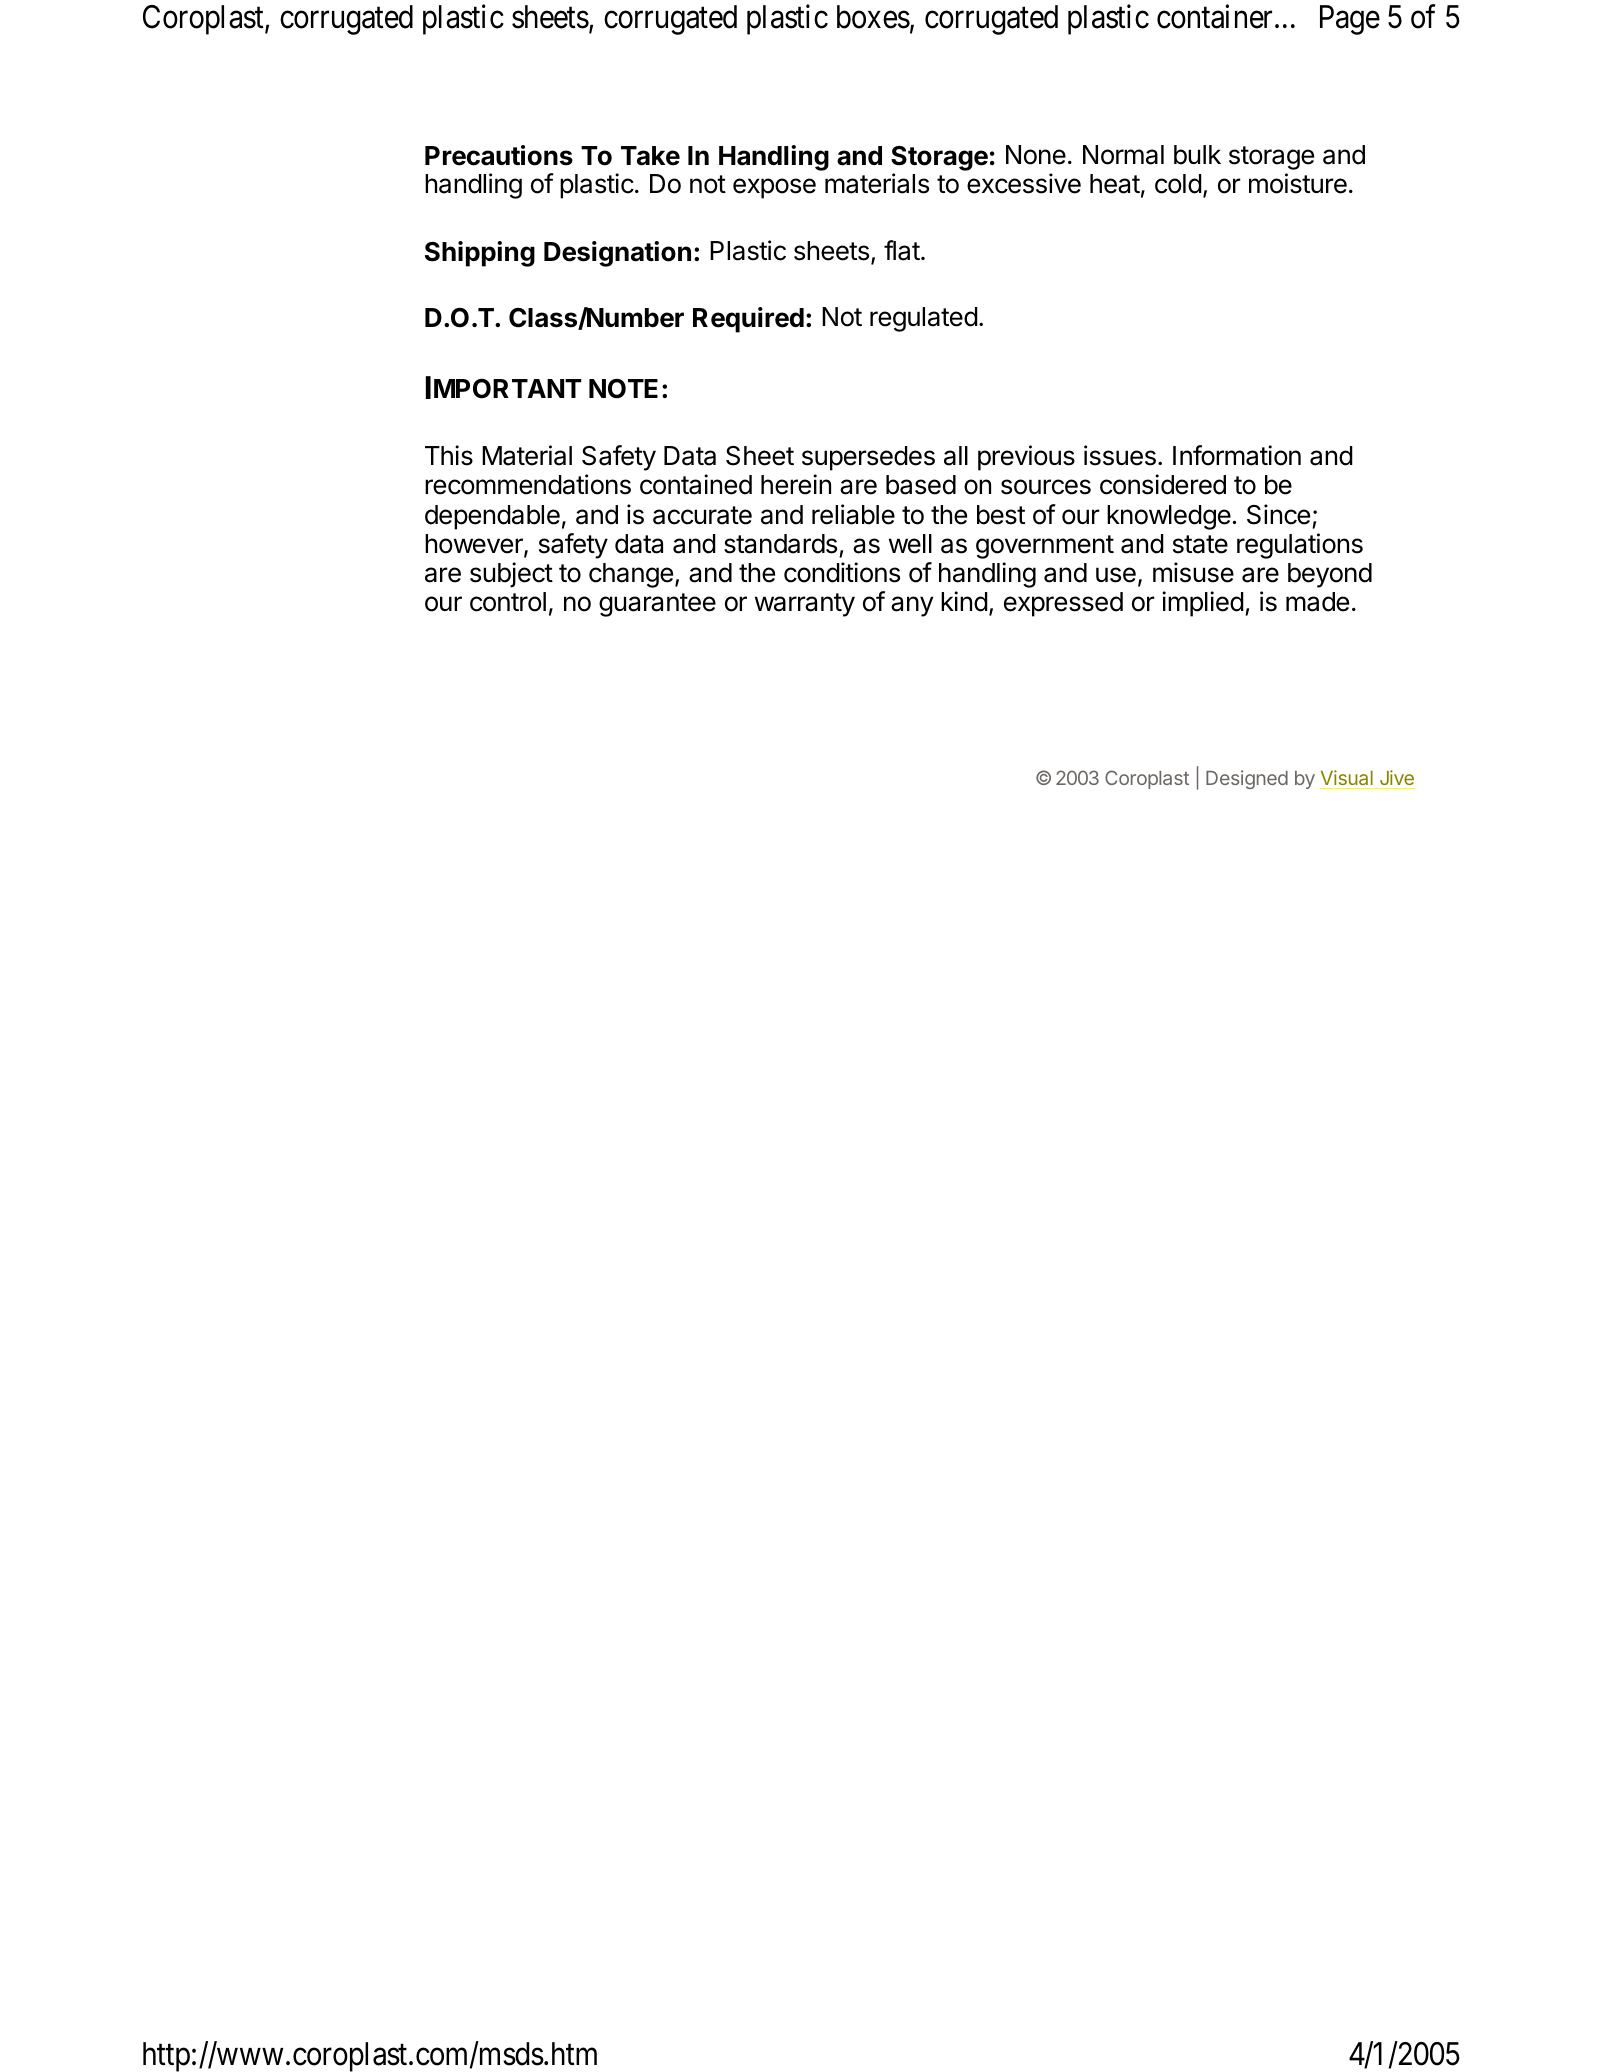 Image resolution: width=1601 pixels, height=2072 pixels. What do you see at coordinates (1350, 20) in the screenshot?
I see `Page` at bounding box center [1350, 20].
